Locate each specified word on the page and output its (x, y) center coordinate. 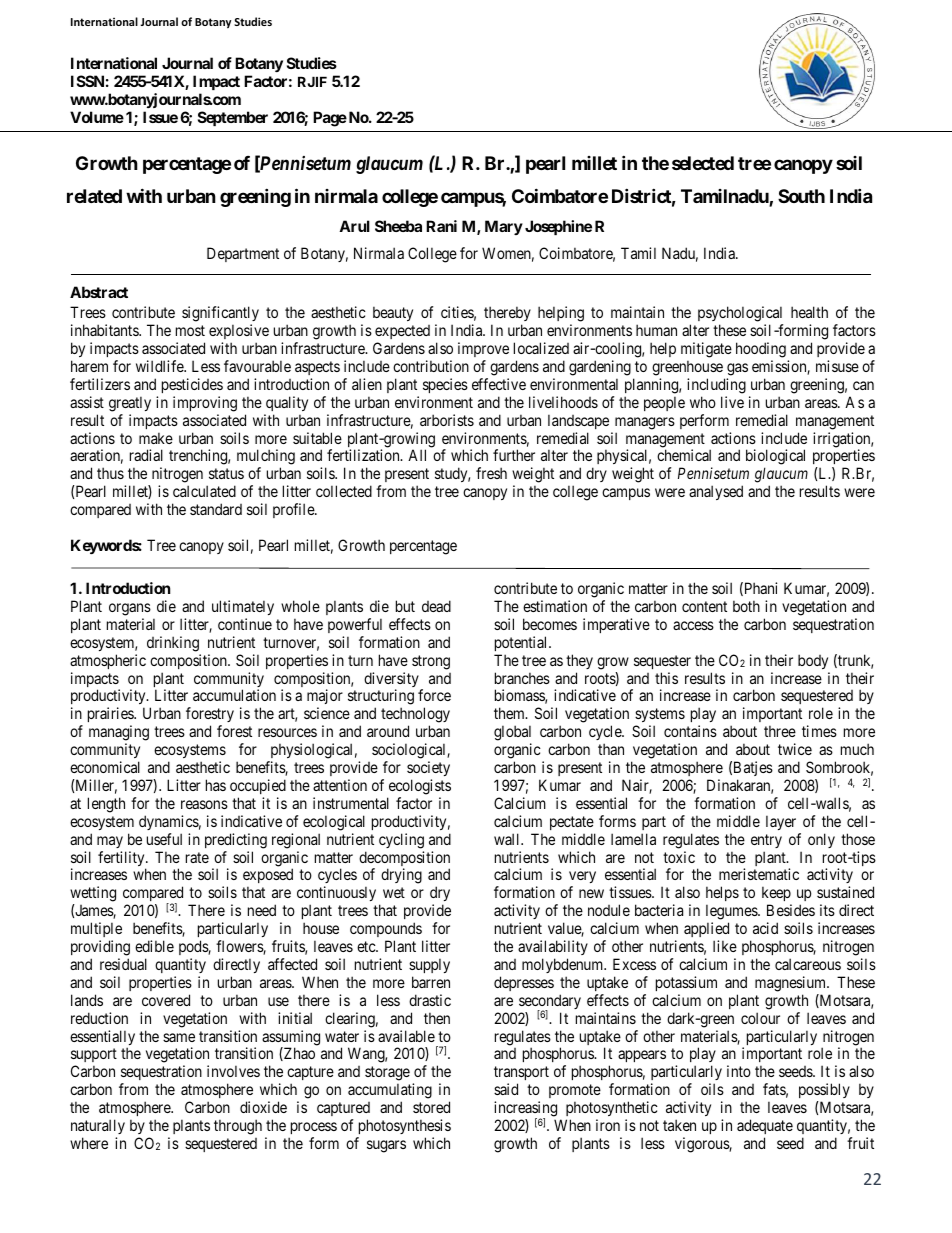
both (746, 606)
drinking (173, 644)
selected (703, 163)
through (238, 1127)
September (233, 118)
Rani (441, 226)
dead (436, 606)
